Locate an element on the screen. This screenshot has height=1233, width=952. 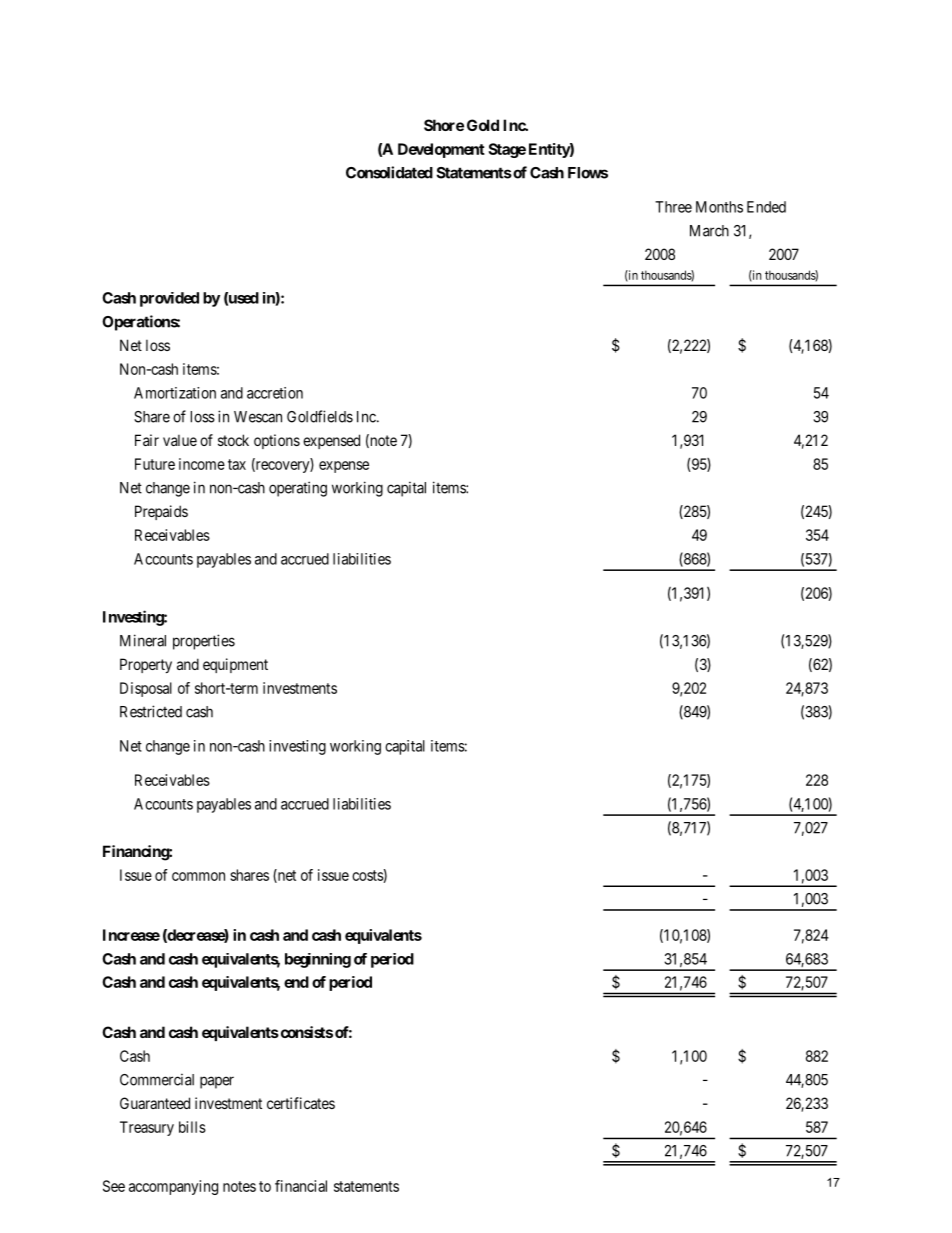
Development is located at coordinates (441, 150).
